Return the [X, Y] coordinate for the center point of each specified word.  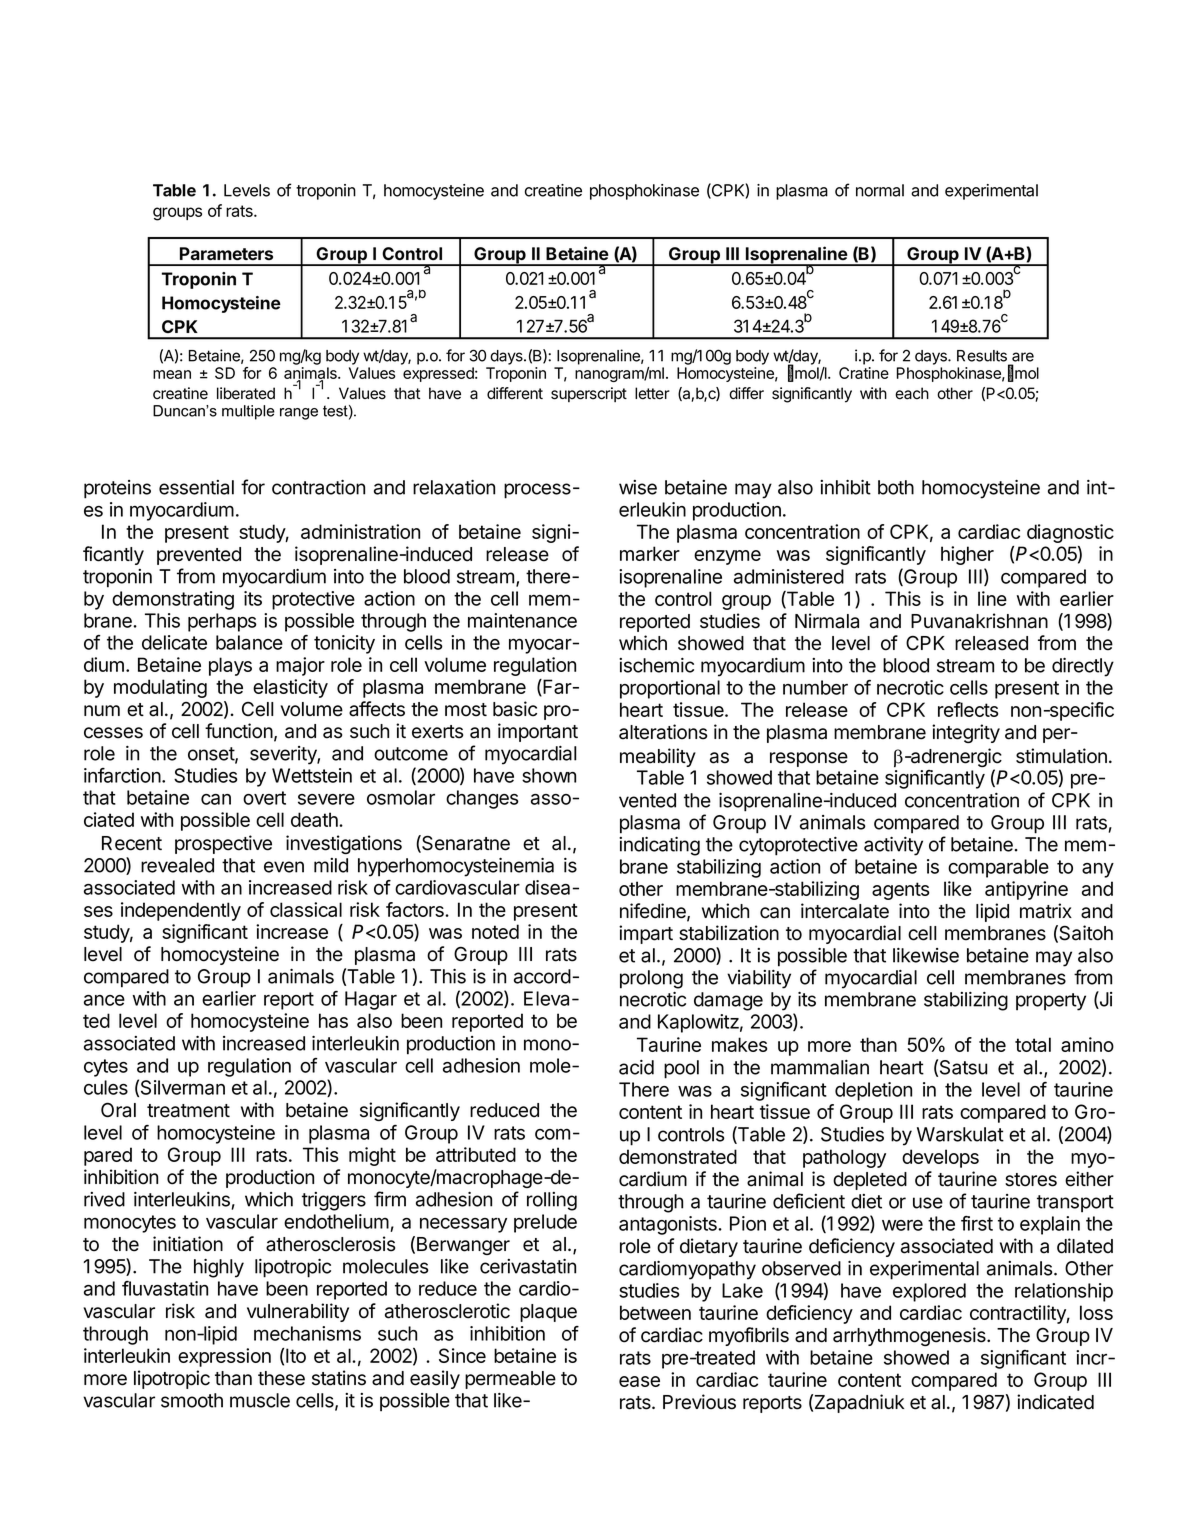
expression [224, 1357]
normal [880, 190]
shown [549, 775]
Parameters [226, 254]
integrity [966, 733]
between [655, 1312]
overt [264, 798]
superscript [589, 394]
